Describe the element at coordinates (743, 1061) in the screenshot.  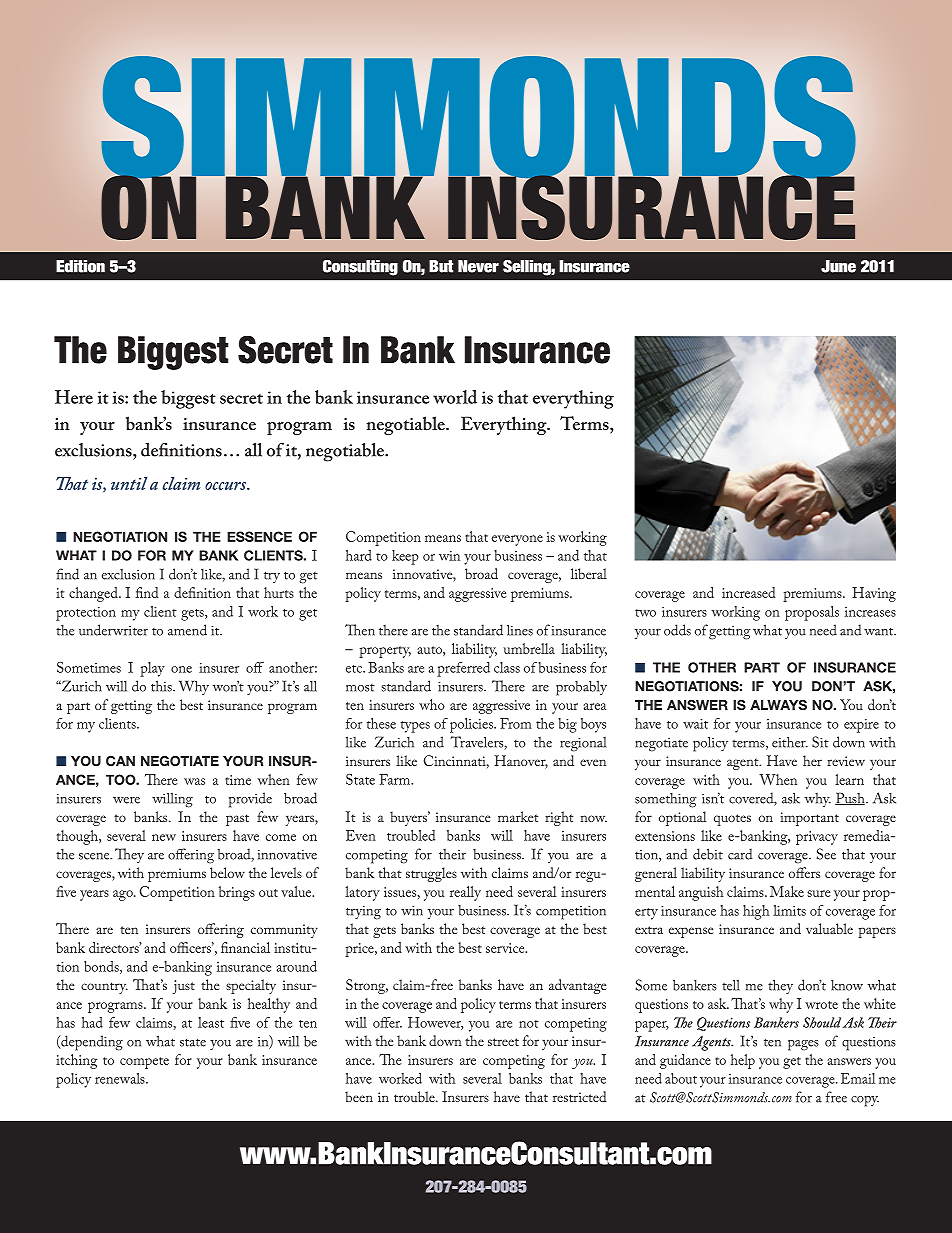
I see `help` at that location.
